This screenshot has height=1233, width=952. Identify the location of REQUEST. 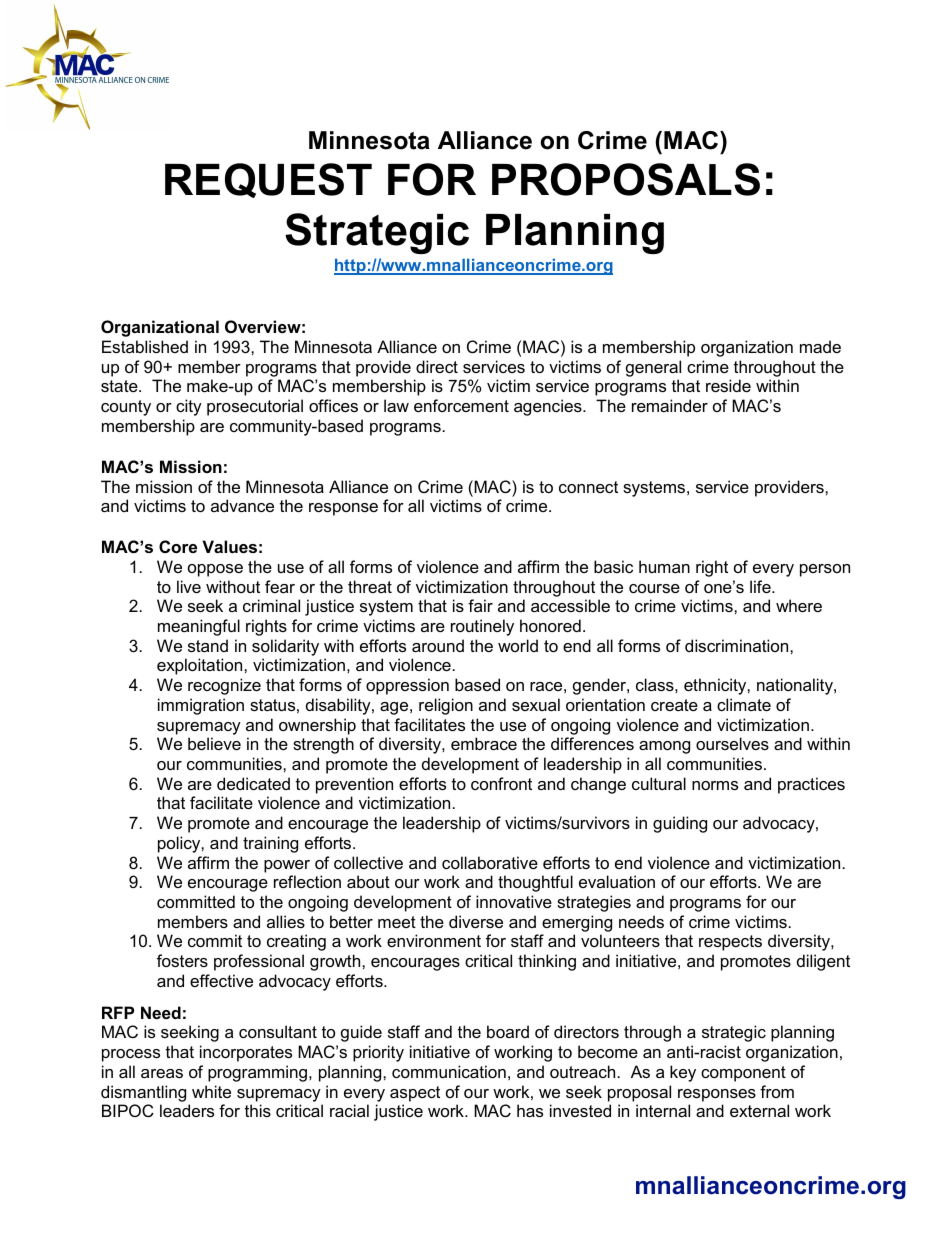
(268, 180).
